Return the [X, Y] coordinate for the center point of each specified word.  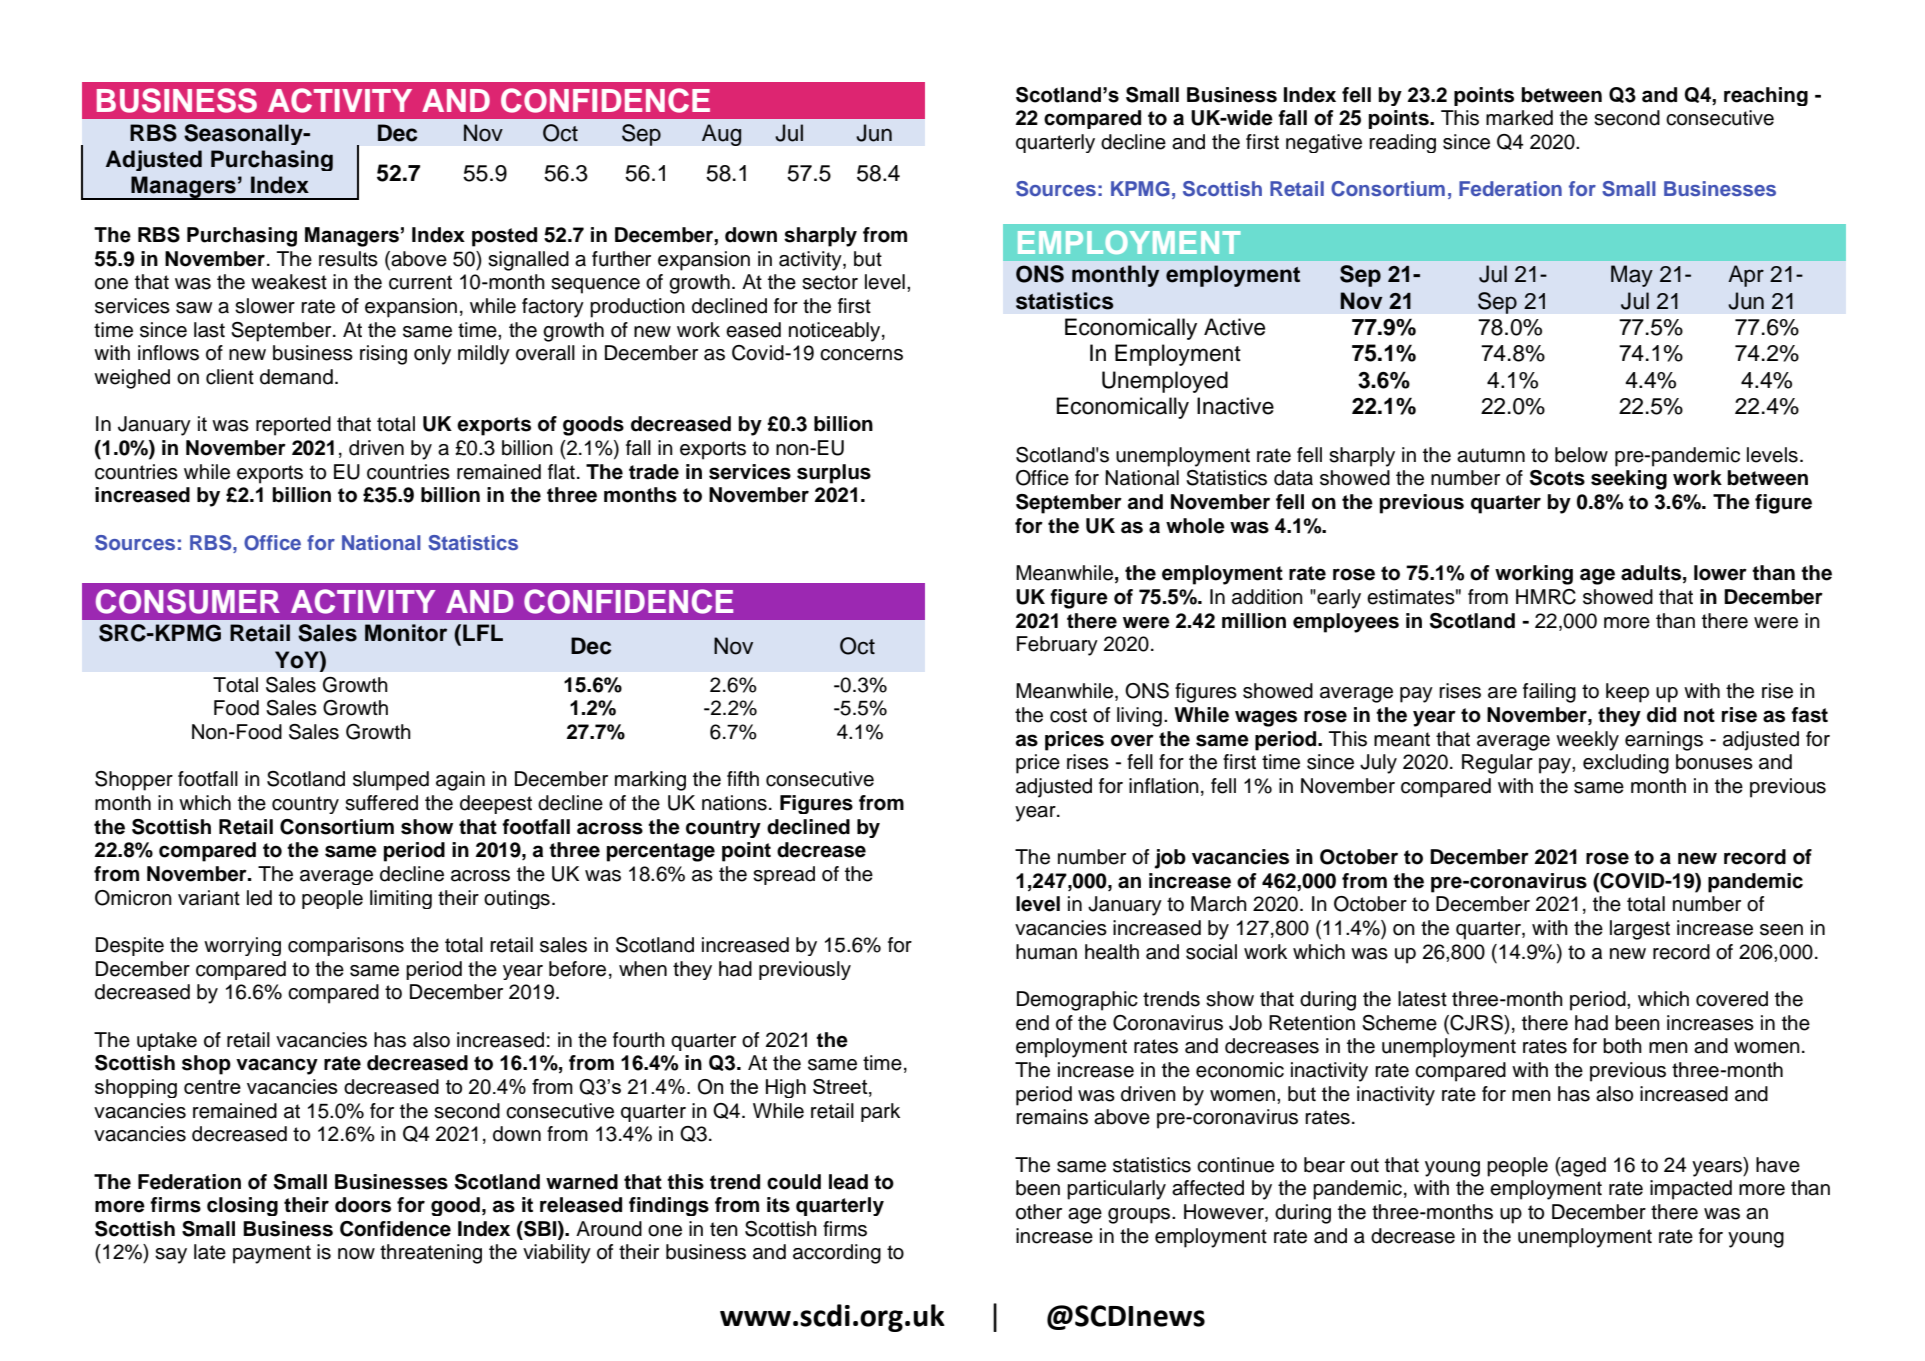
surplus [834, 474]
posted [504, 237]
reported [293, 426]
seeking [1629, 480]
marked [1519, 118]
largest [1640, 930]
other [1039, 1212]
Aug [722, 135]
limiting [401, 899]
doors [363, 1205]
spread [784, 875]
